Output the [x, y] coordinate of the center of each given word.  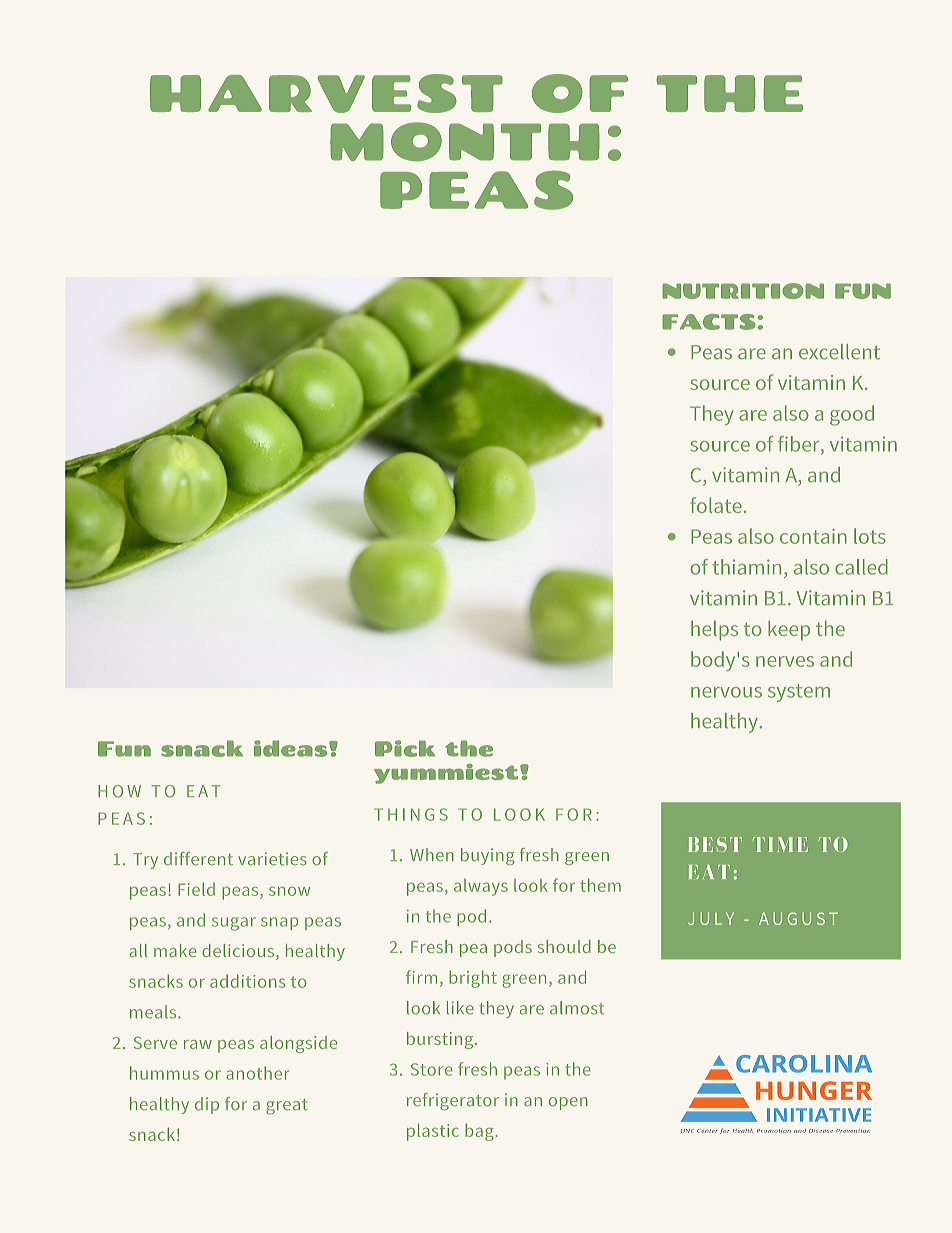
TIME [780, 844]
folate [716, 505]
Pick [405, 748]
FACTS [710, 322]
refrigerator [453, 1102]
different [198, 859]
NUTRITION [743, 291]
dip [207, 1105]
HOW [119, 791]
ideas [292, 748]
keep [789, 630]
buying [487, 856]
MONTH [465, 142]
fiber [800, 444]
